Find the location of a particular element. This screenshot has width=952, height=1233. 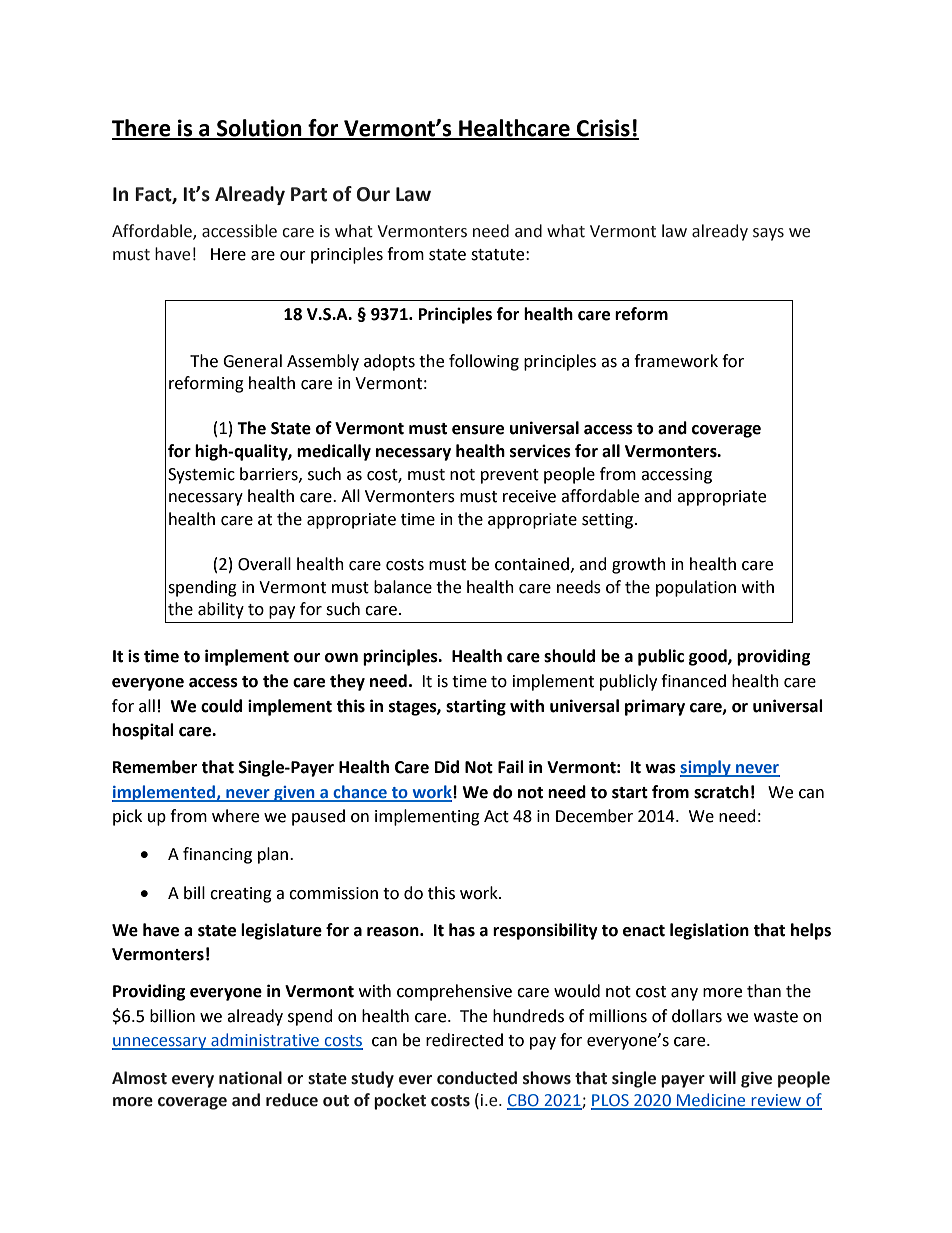

national is located at coordinates (250, 1078).
